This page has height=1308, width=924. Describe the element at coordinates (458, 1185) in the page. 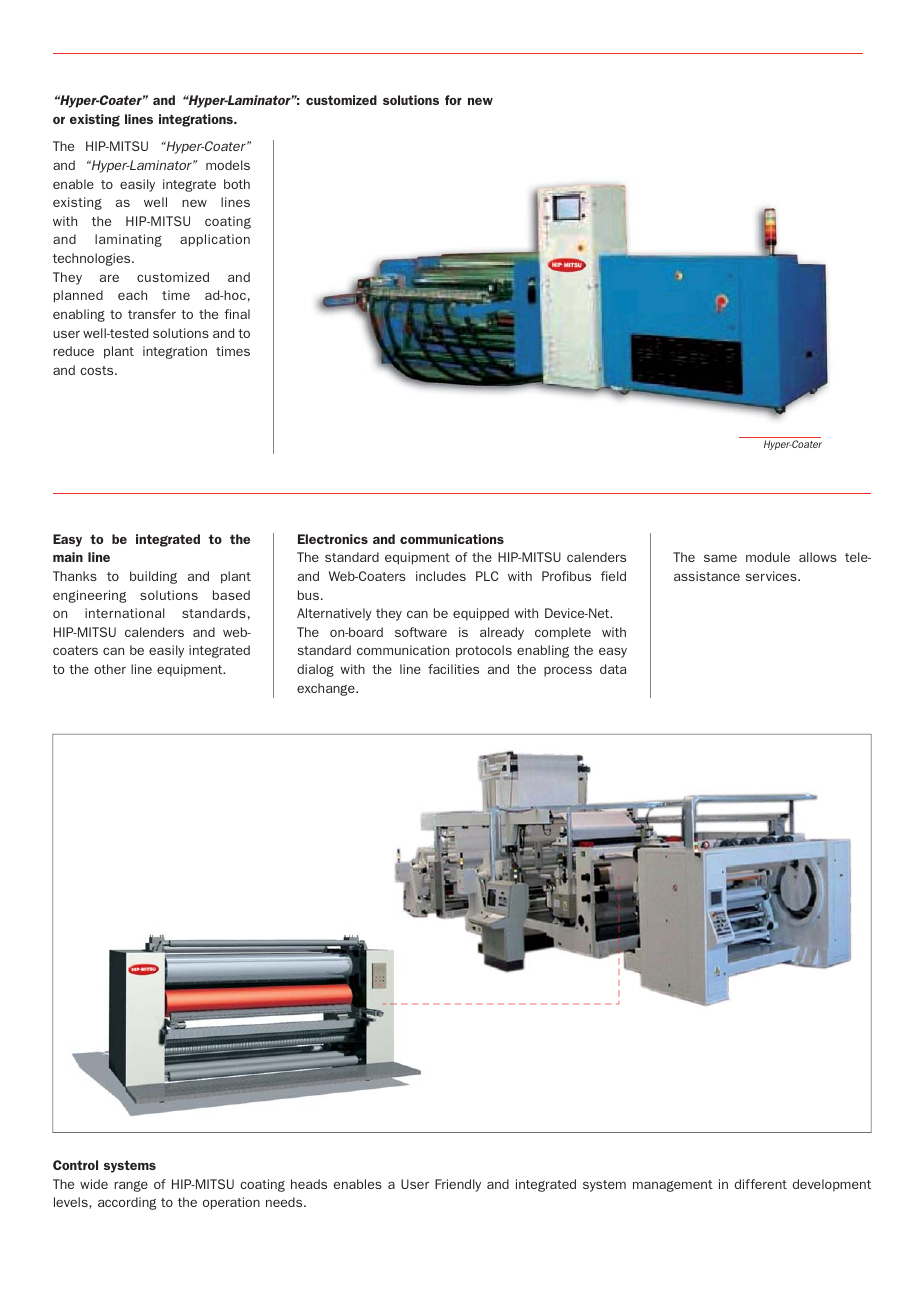

I see `Friendly` at that location.
